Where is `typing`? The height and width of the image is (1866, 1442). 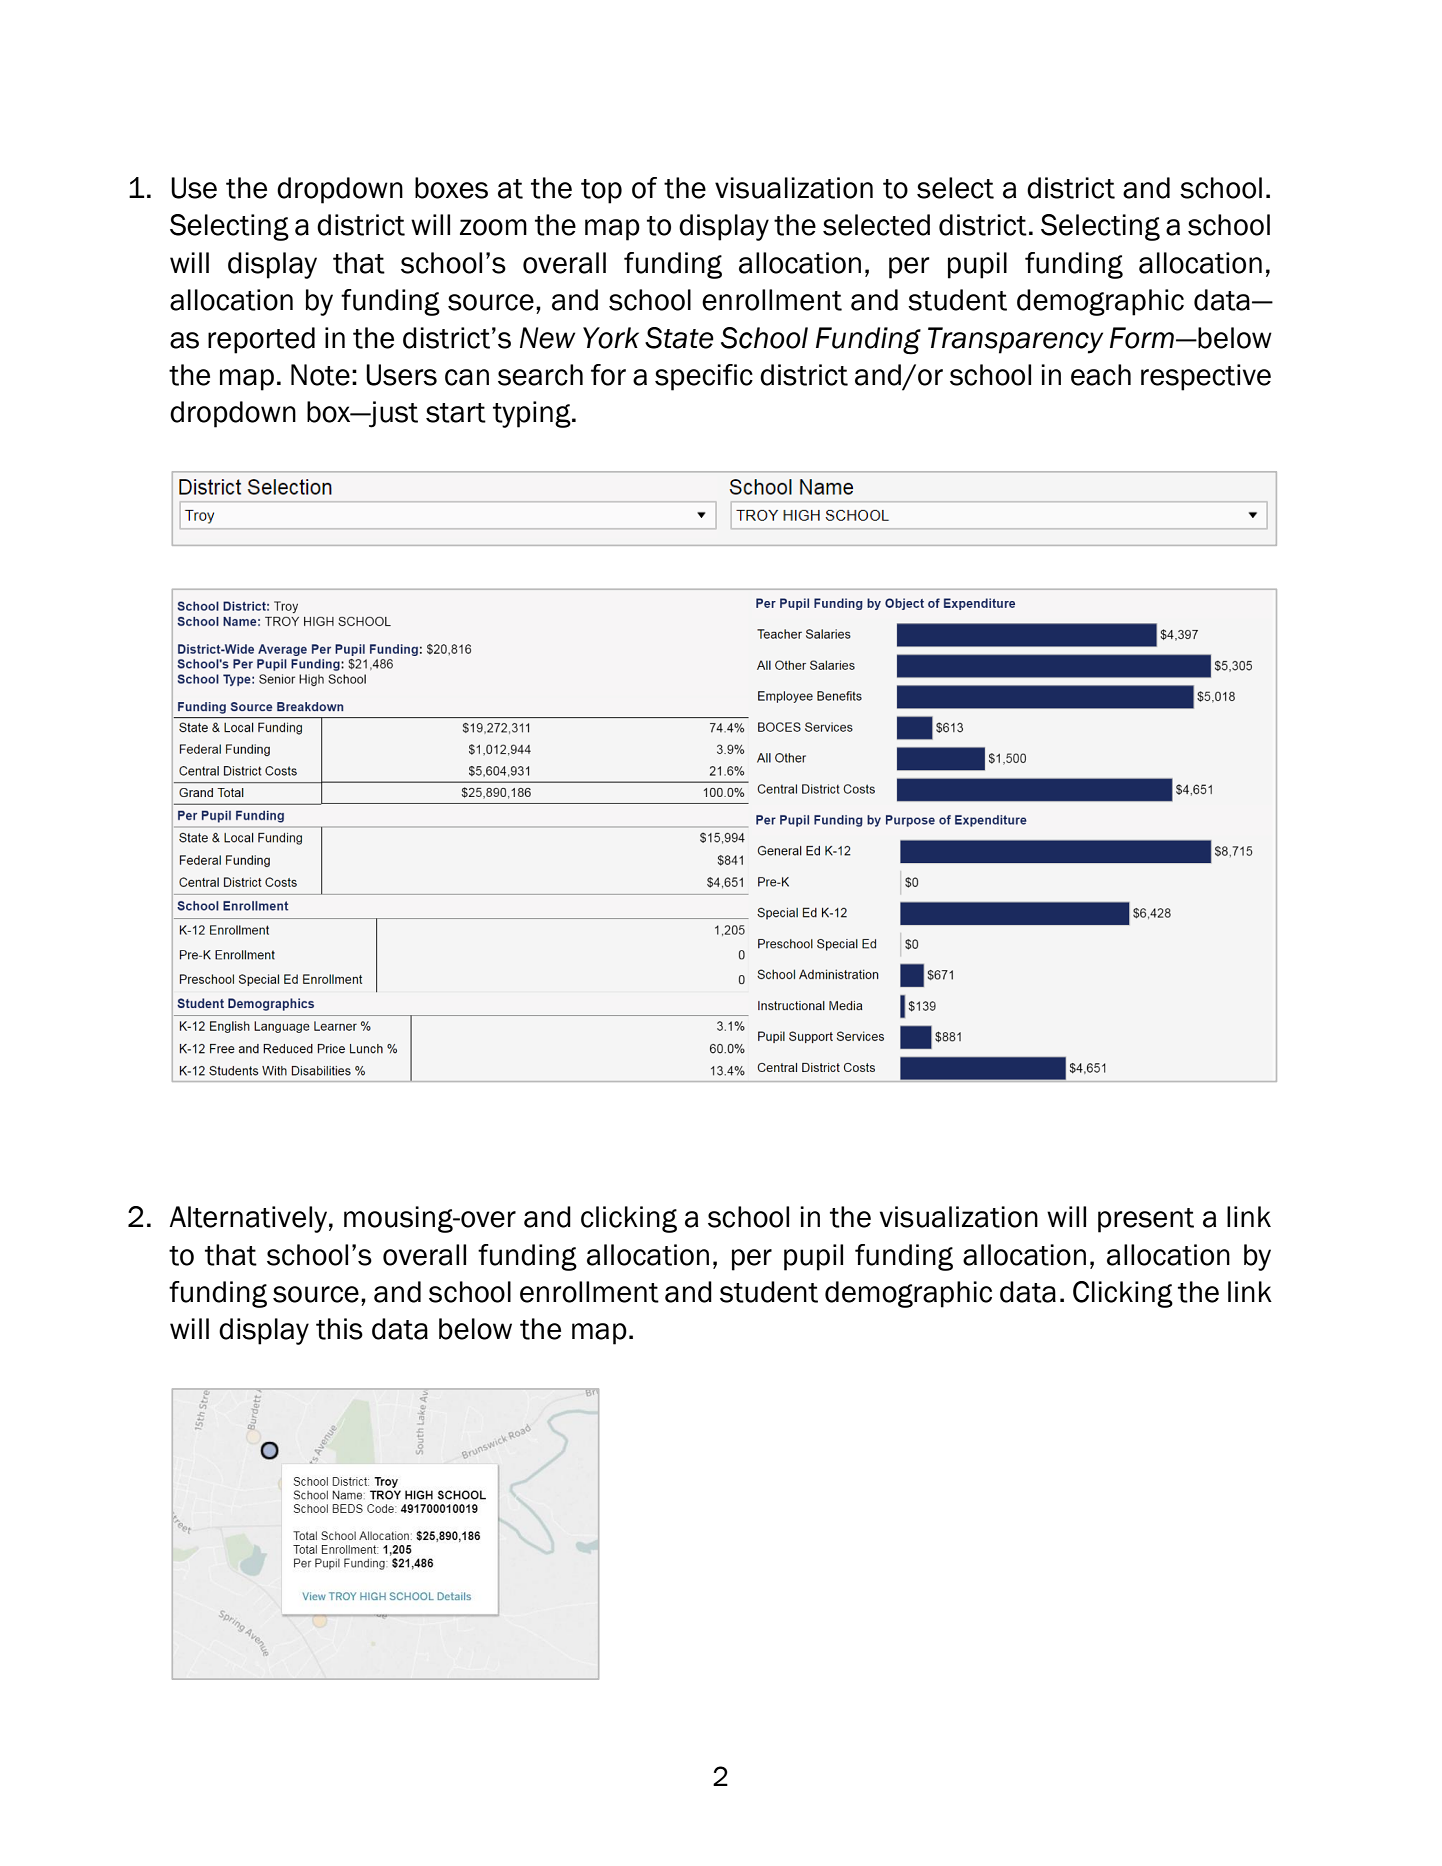
typing is located at coordinates (533, 414).
